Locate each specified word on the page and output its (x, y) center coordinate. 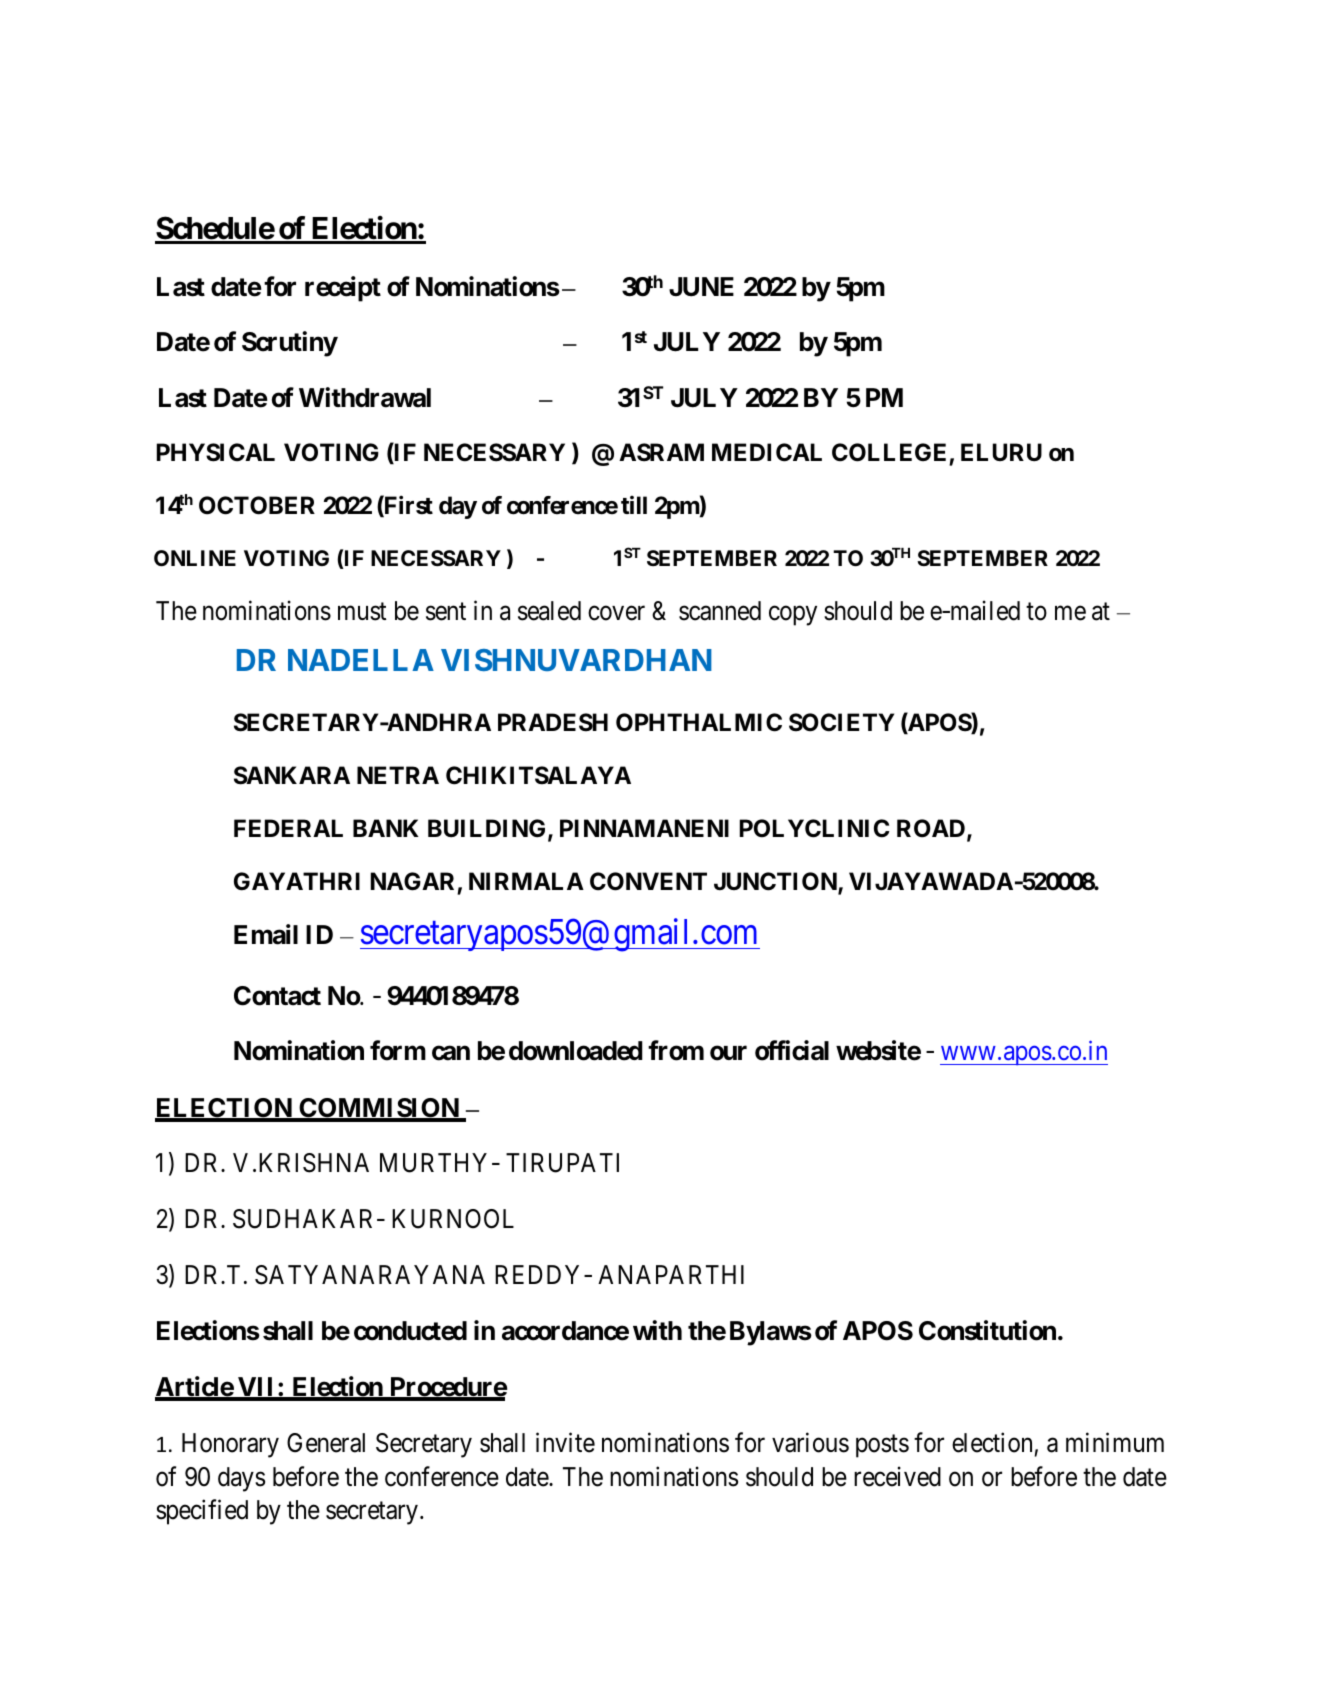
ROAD (932, 829)
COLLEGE (891, 454)
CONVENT (648, 881)
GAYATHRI (297, 881)
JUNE (701, 287)
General (326, 1443)
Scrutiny (290, 344)
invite (565, 1443)
